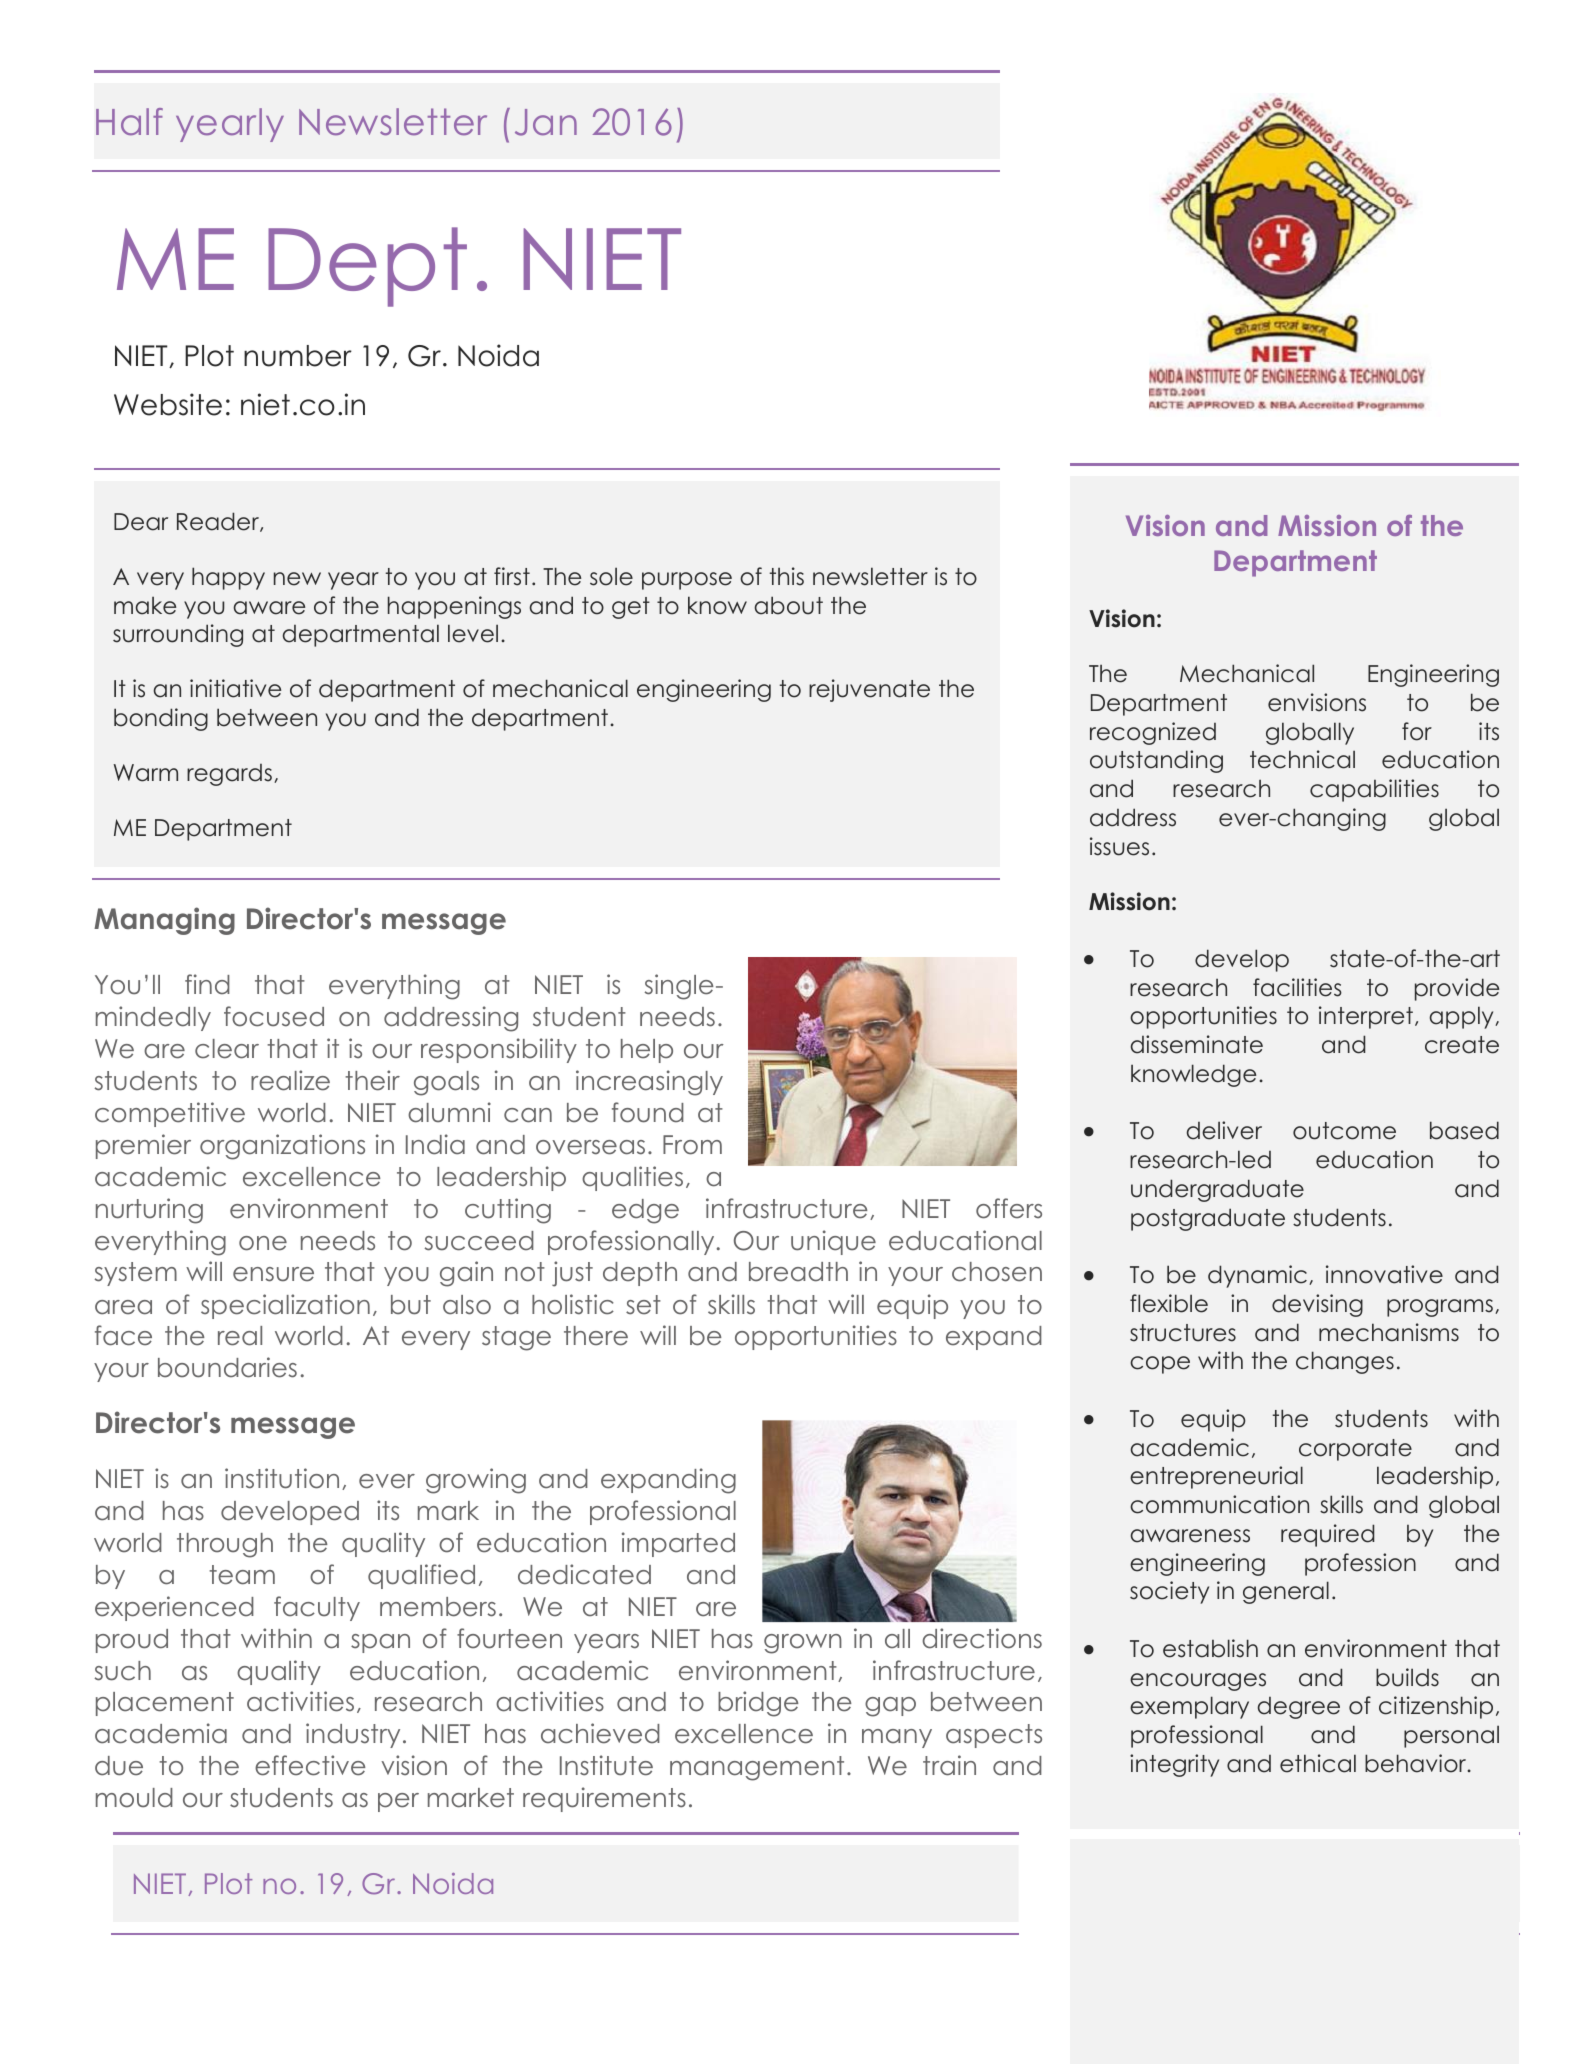  I want to click on help, so click(647, 1051).
